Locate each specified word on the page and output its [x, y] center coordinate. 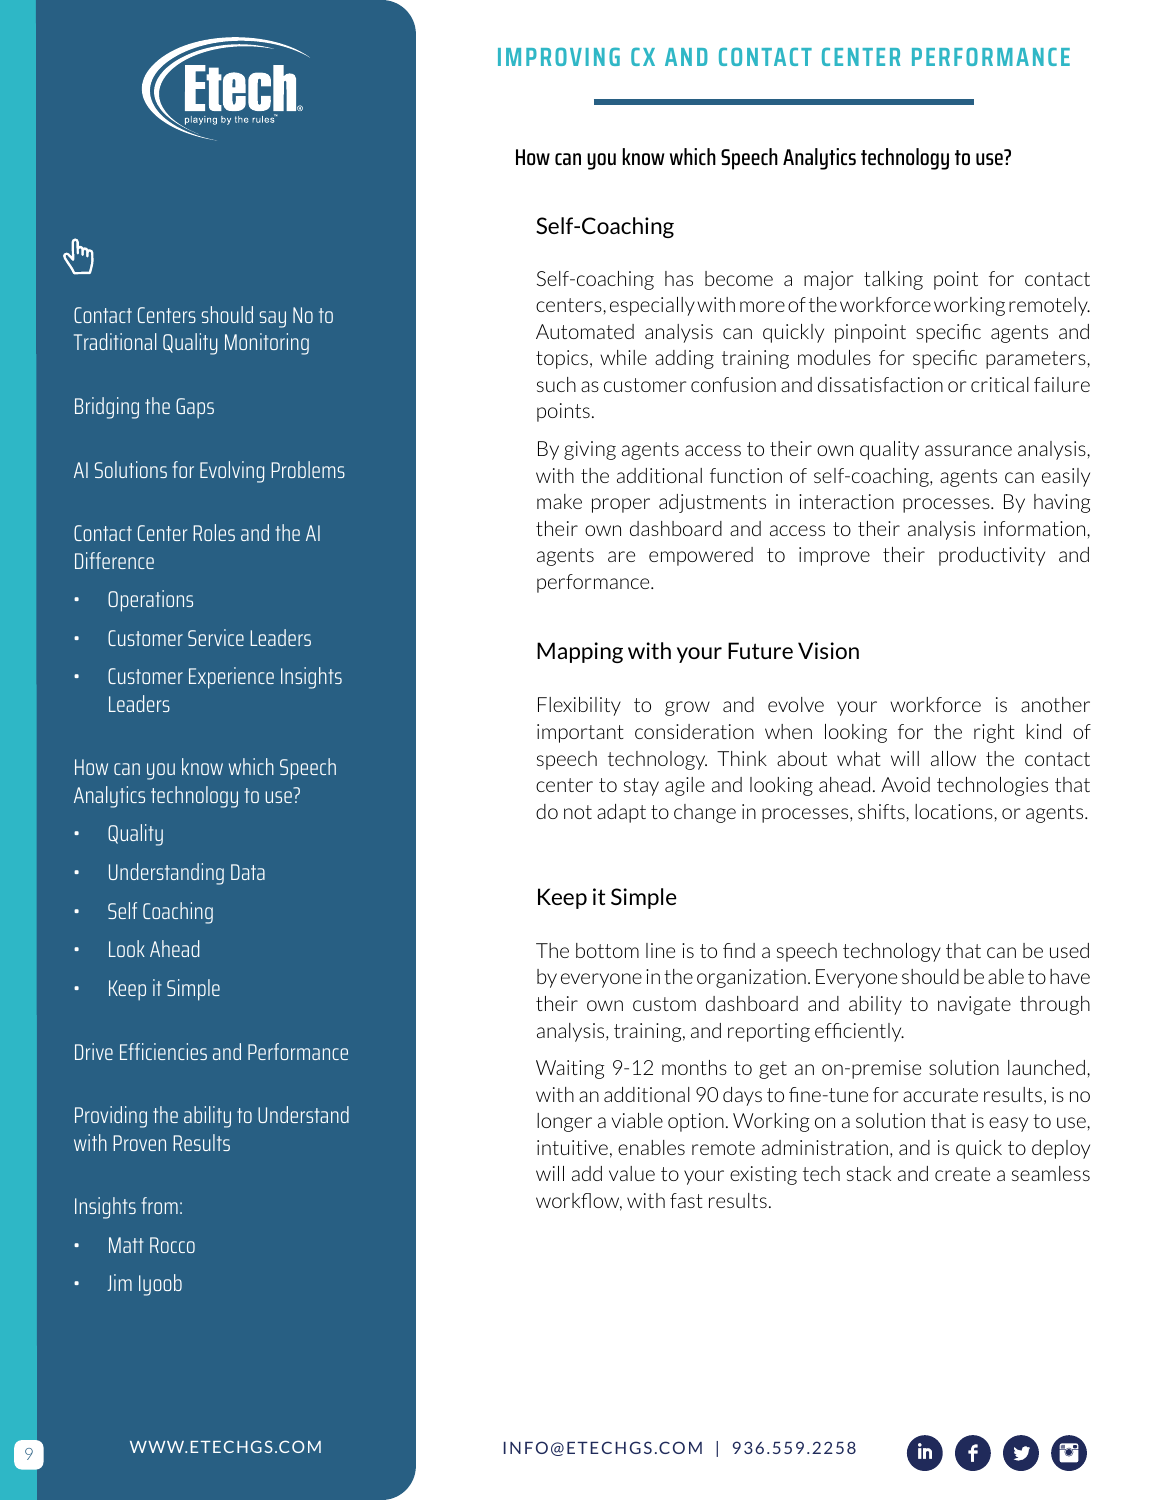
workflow [579, 1202]
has [679, 278]
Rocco [172, 1245]
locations [955, 811]
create [962, 1174]
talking [893, 280]
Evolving [232, 472]
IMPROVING [559, 56]
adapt [621, 813]
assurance [968, 450]
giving [590, 450]
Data [248, 872]
